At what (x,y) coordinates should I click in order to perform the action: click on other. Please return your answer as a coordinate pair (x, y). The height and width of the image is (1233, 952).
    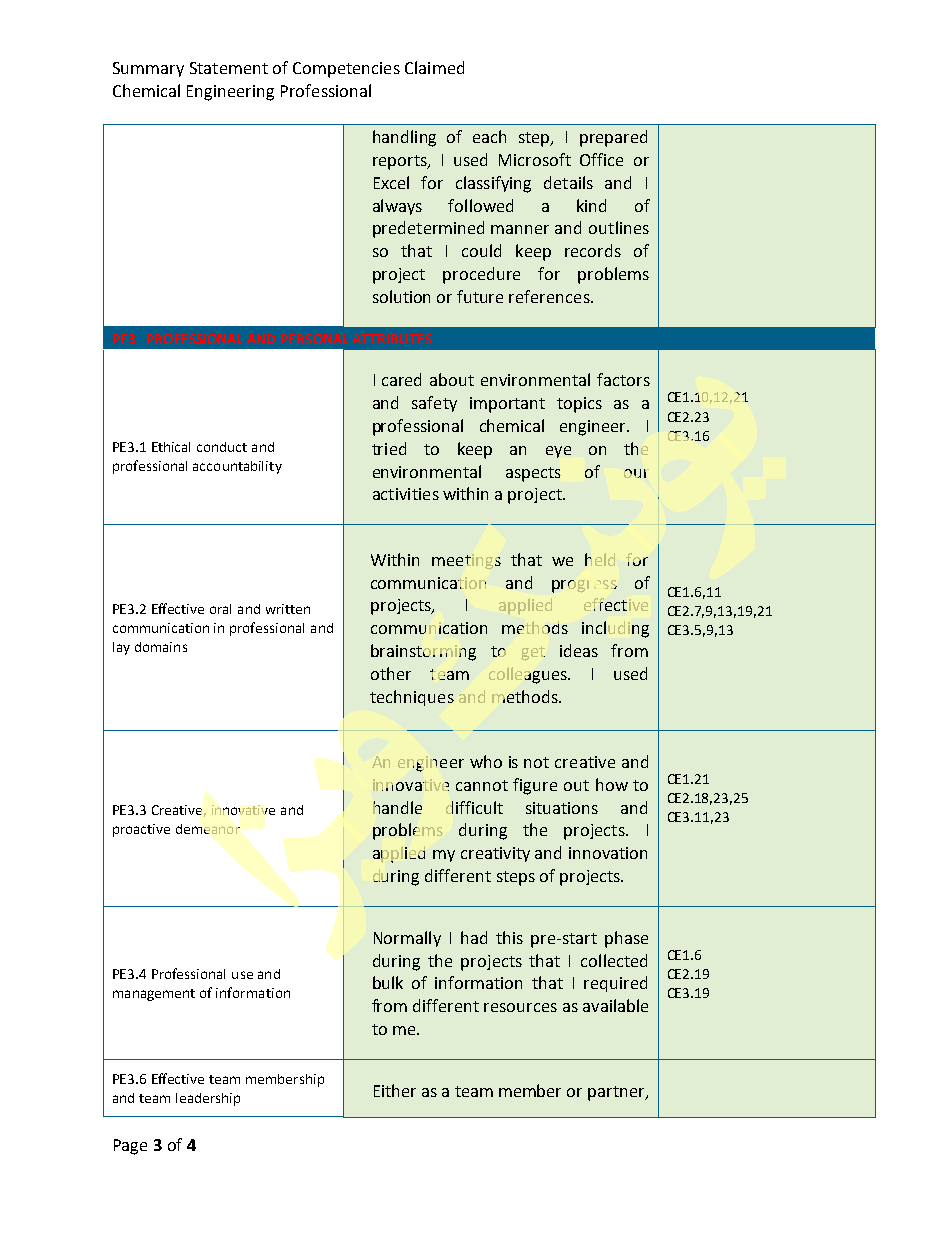
    Looking at the image, I should click on (391, 673).
